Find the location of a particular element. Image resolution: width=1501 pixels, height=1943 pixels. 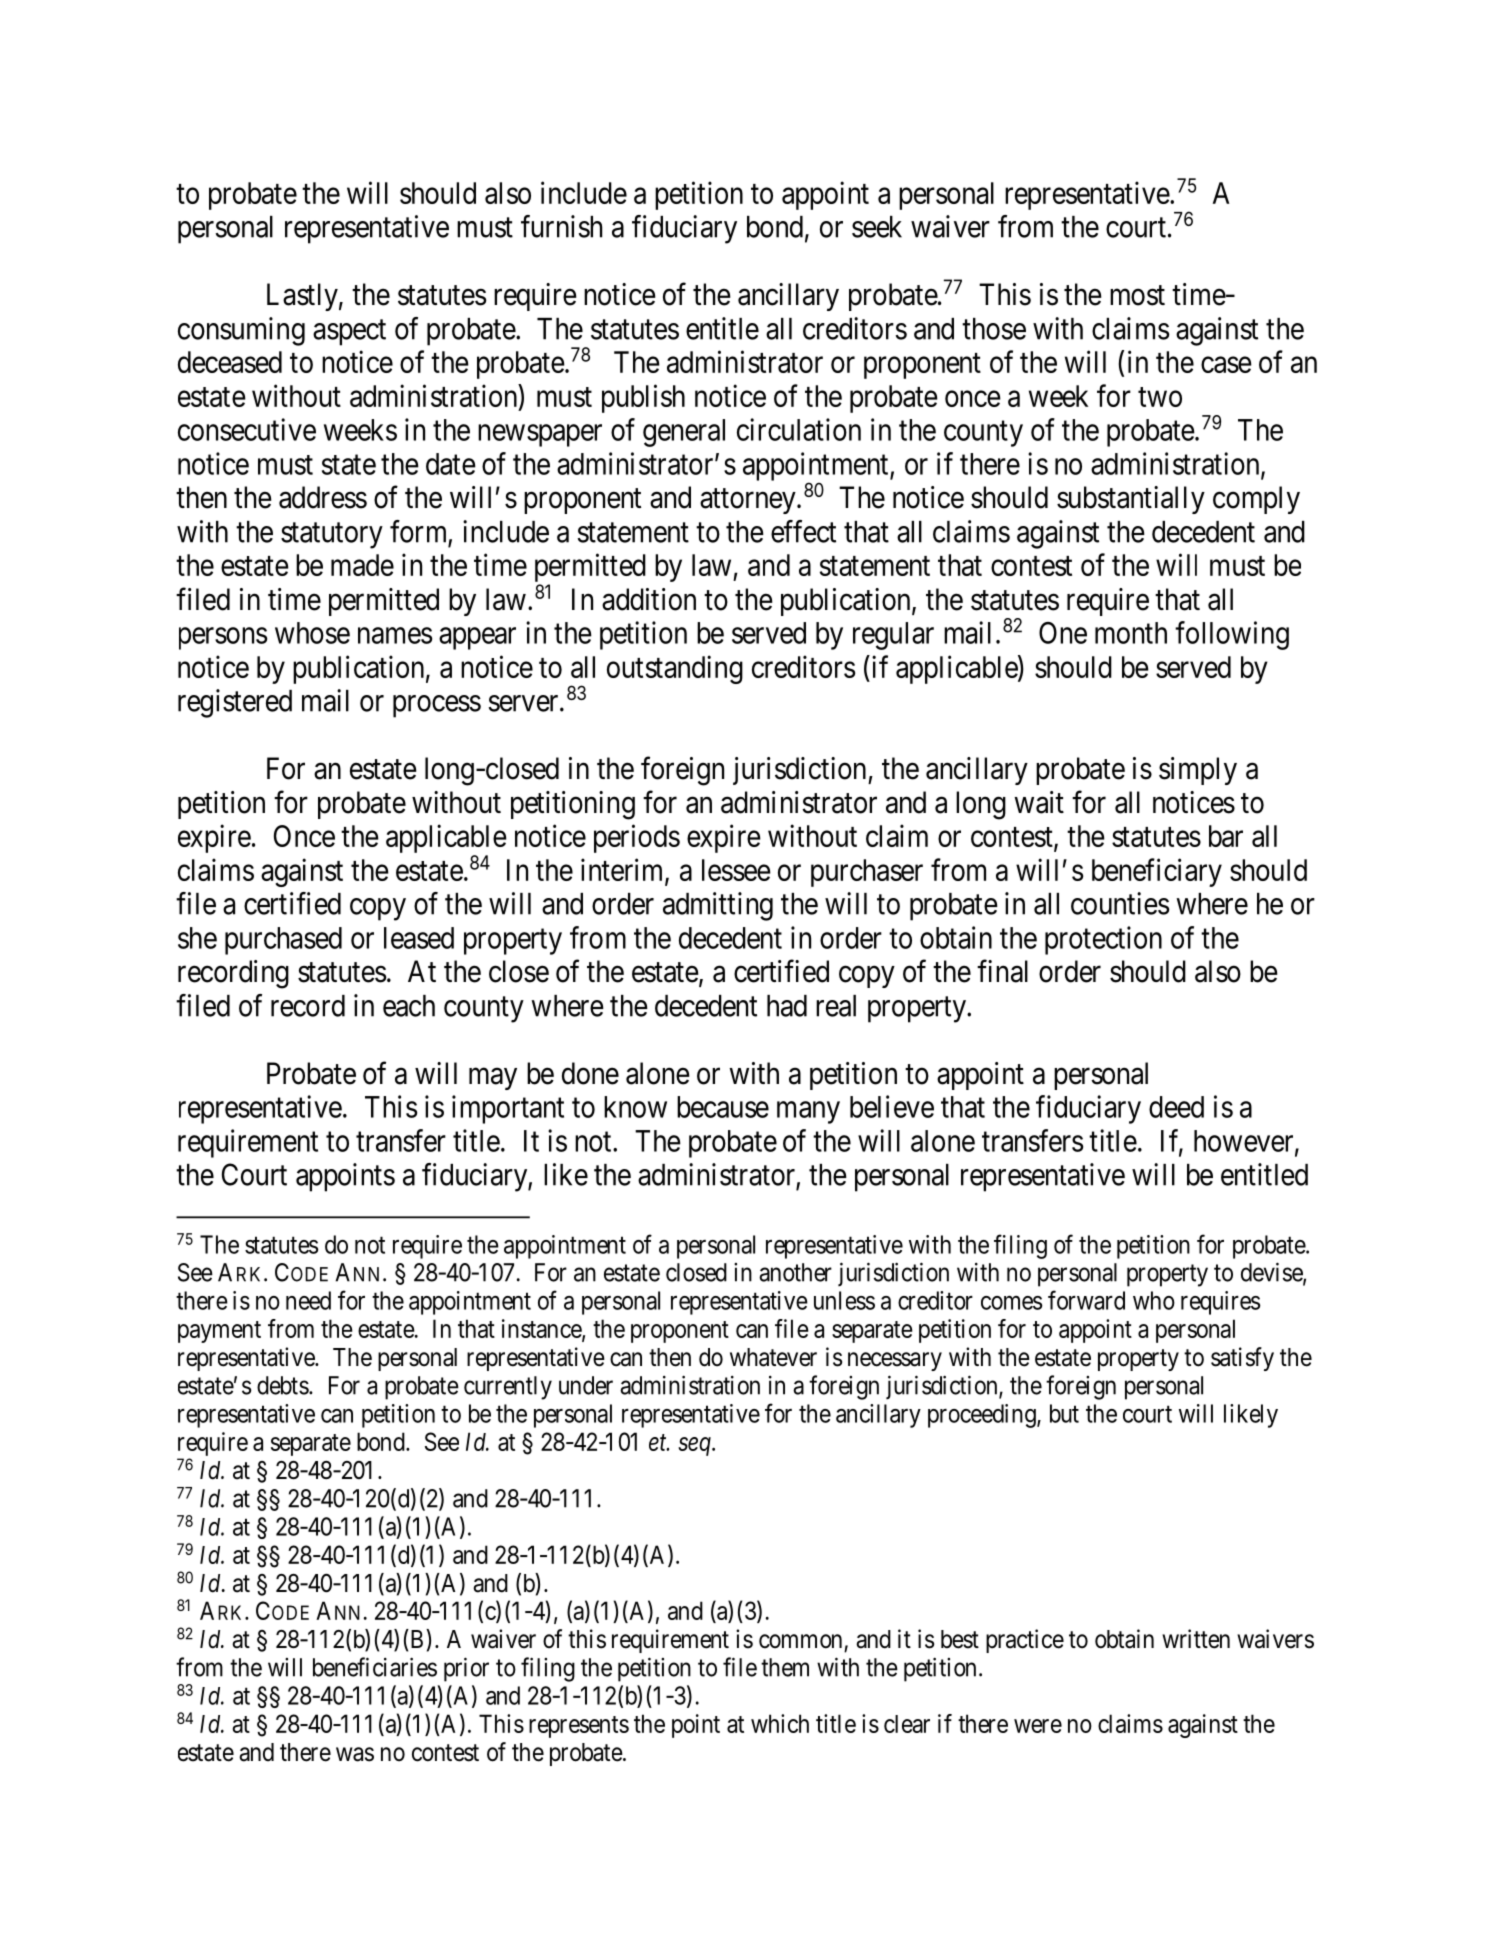

but is located at coordinates (1064, 1413).
